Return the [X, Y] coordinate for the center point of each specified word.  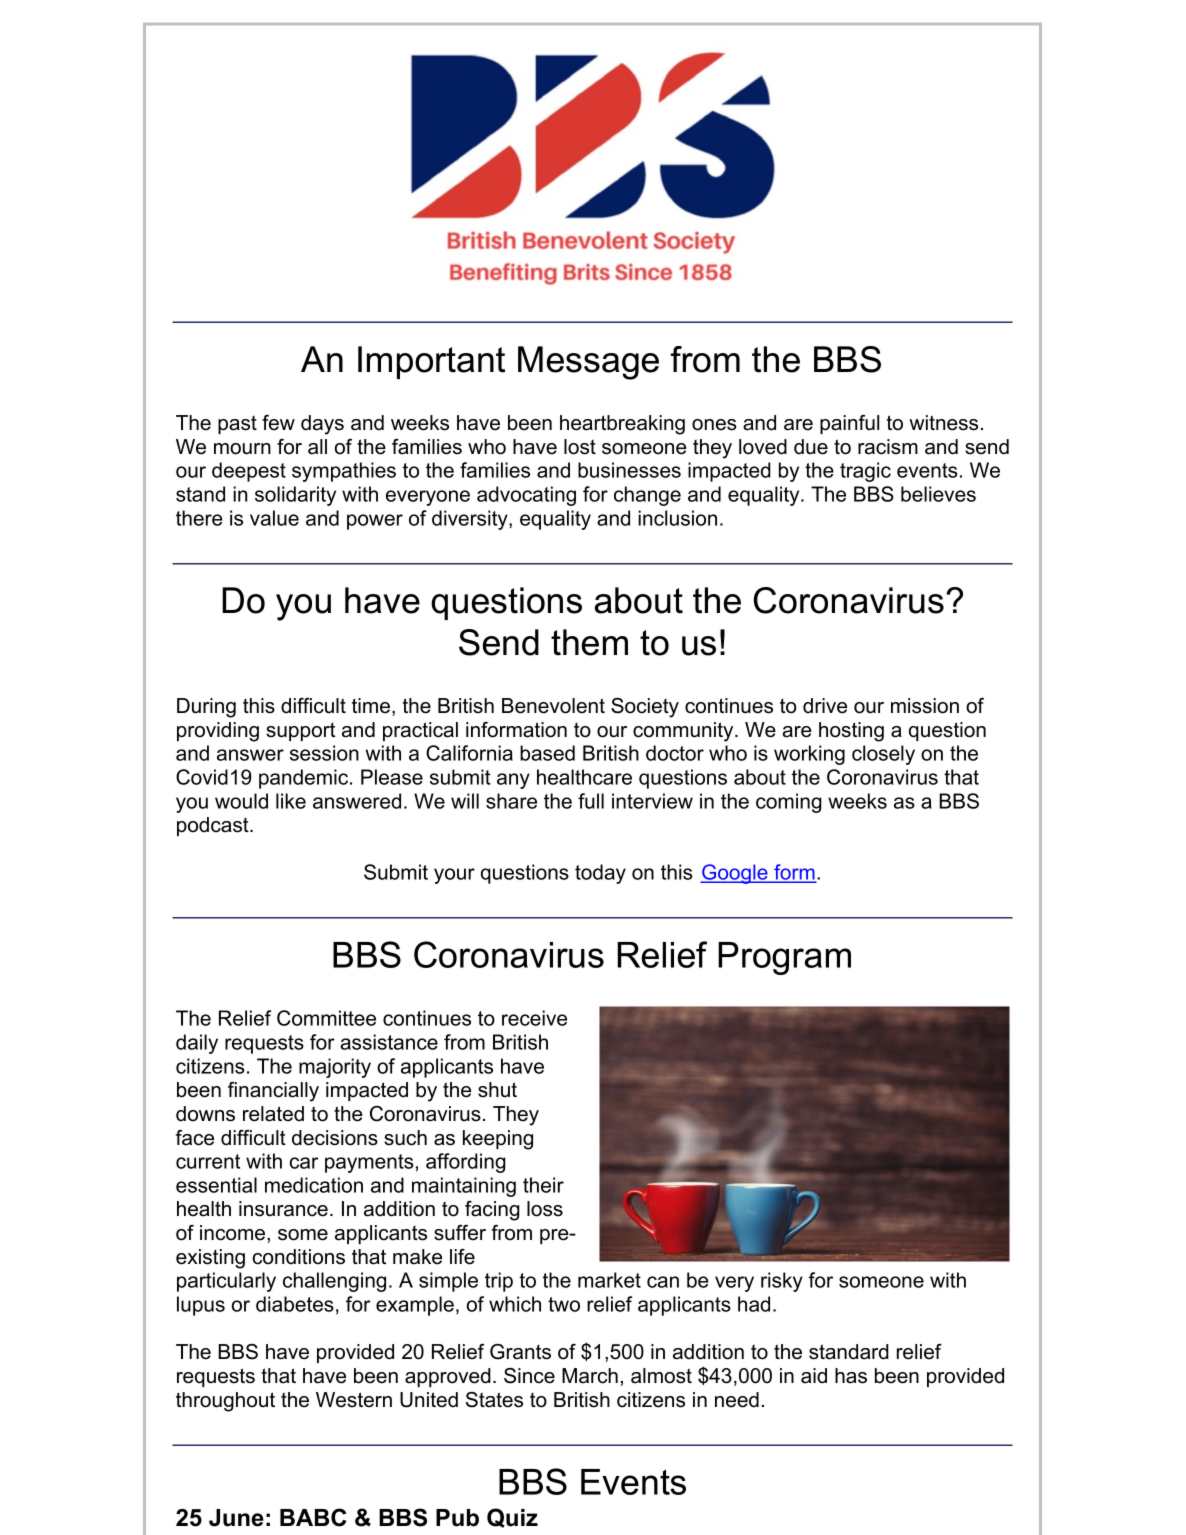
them [589, 642]
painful [849, 424]
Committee [326, 1018]
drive [825, 706]
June [236, 1518]
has [851, 1376]
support [300, 731]
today [600, 874]
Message [588, 363]
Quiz [512, 1518]
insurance [283, 1209]
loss [545, 1209]
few [278, 423]
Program [784, 958]
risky [782, 1282]
